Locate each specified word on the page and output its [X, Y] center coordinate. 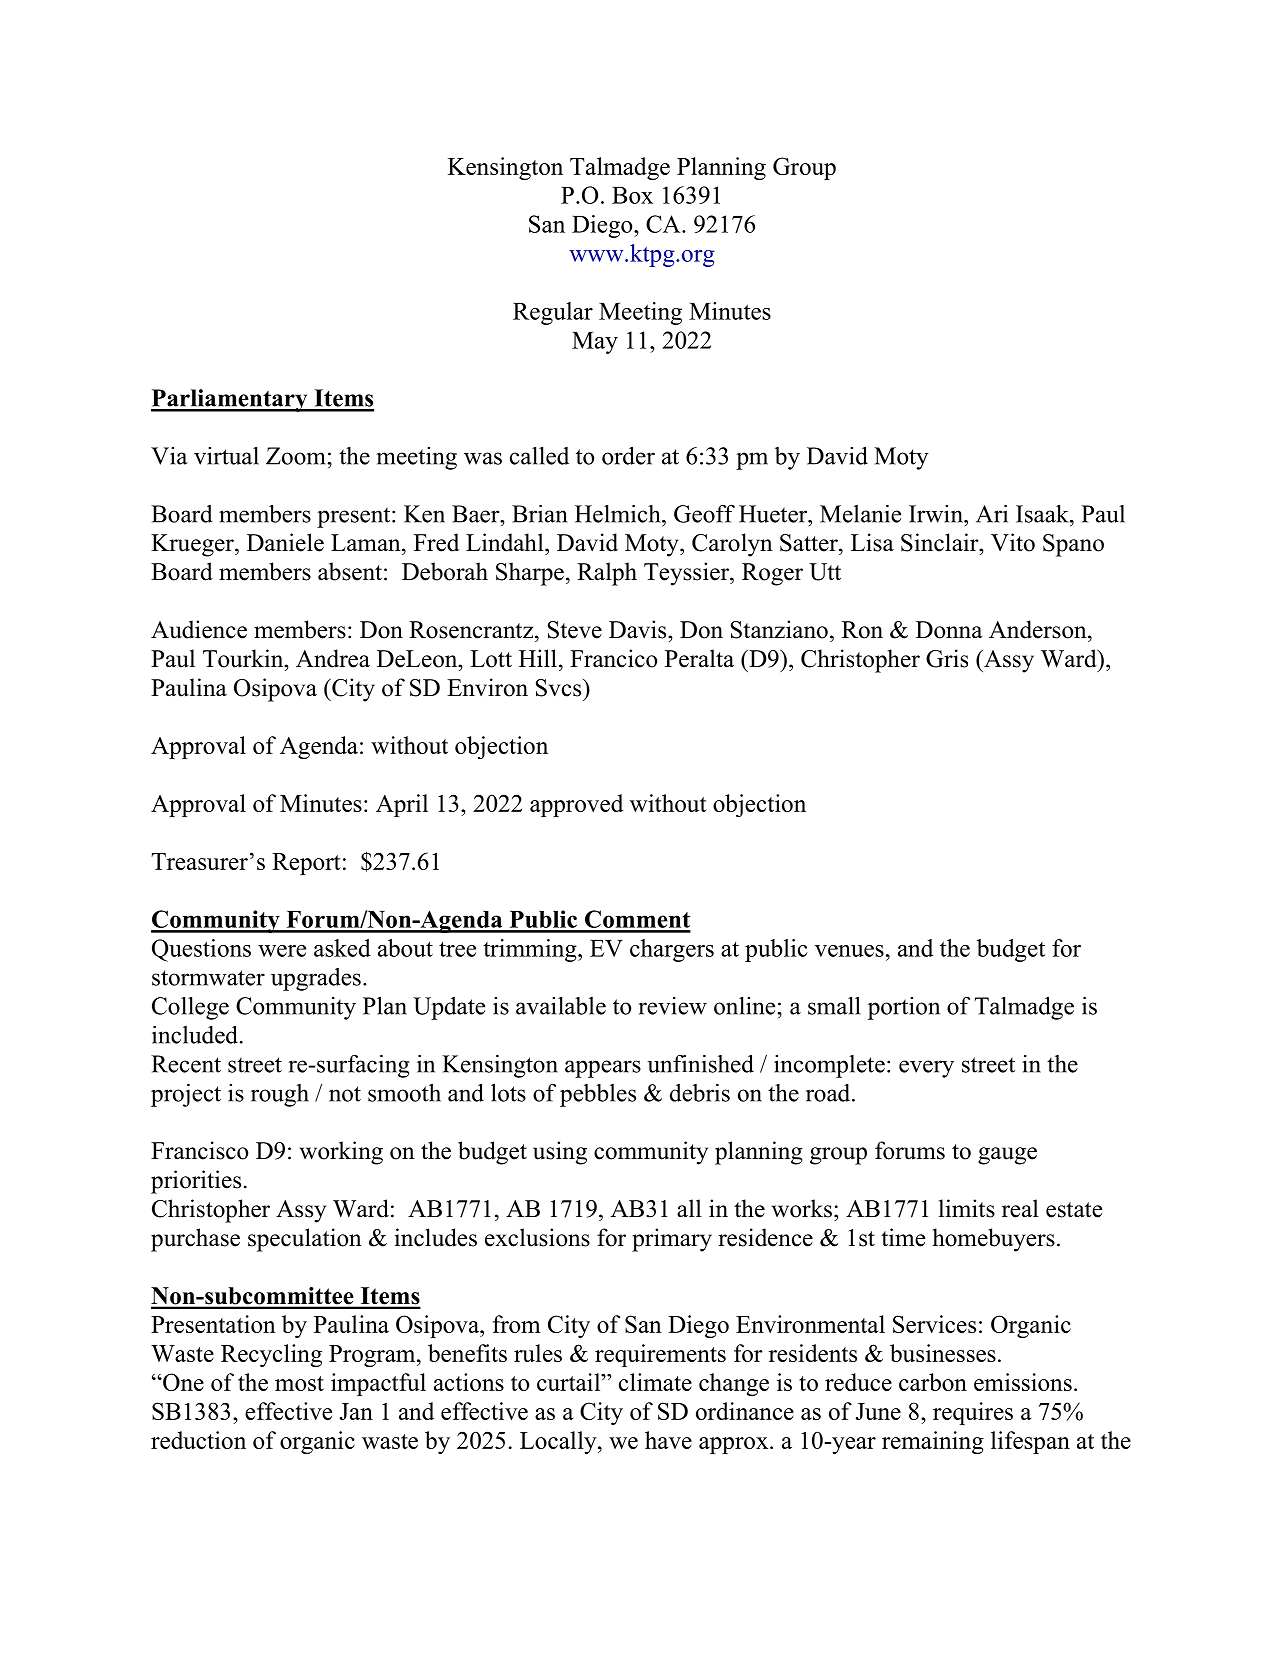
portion [904, 1008]
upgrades [316, 979]
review [672, 1006]
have [668, 1440]
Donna [949, 630]
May [595, 343]
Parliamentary [230, 400]
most [299, 1383]
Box [632, 195]
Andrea [333, 658]
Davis [639, 629]
